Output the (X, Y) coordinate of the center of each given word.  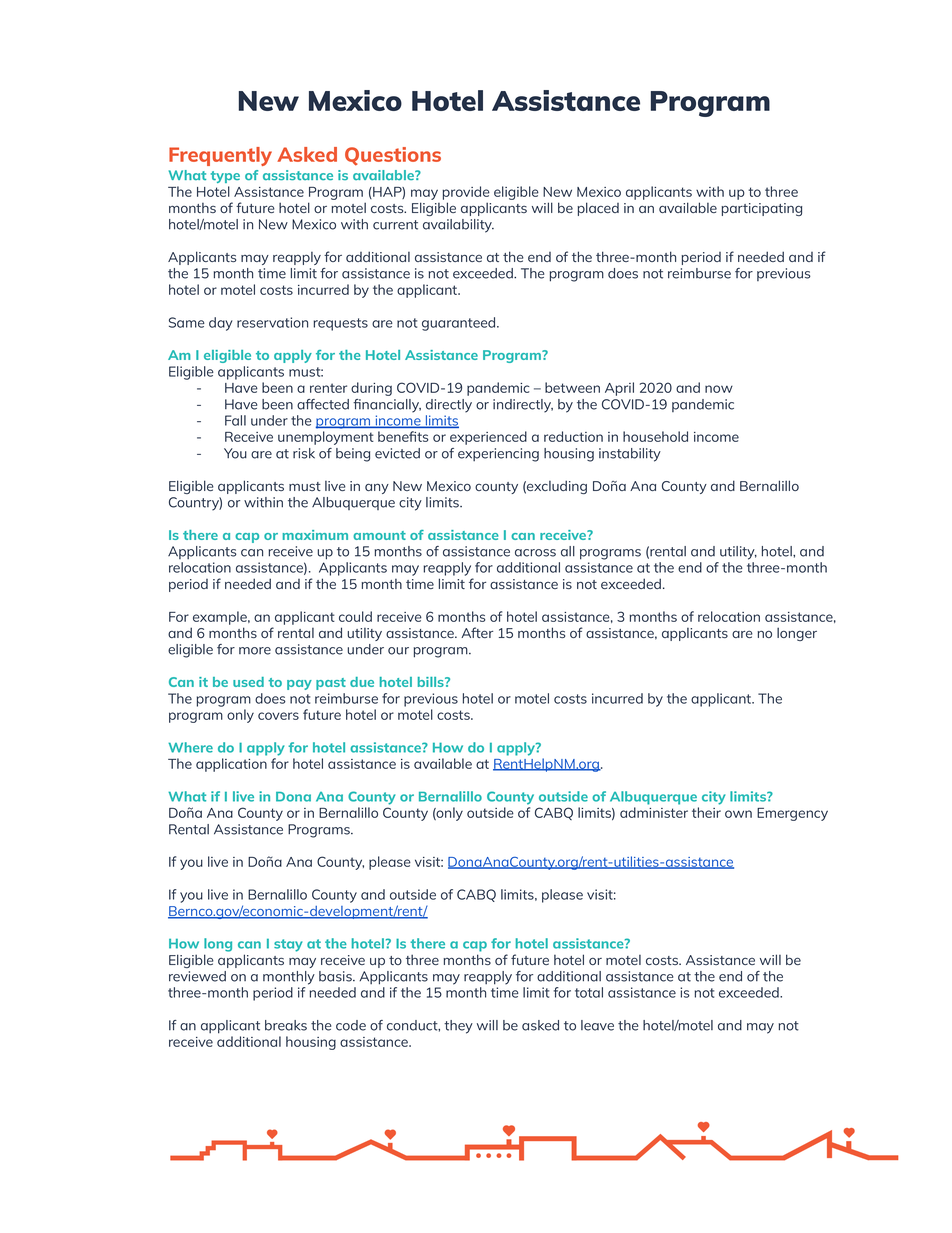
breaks (286, 1025)
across (535, 553)
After (477, 632)
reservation (272, 322)
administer (654, 812)
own (738, 814)
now (719, 389)
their (706, 812)
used (248, 682)
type (225, 177)
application (231, 765)
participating (761, 209)
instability (630, 455)
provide (466, 193)
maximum (315, 535)
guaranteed (460, 324)
